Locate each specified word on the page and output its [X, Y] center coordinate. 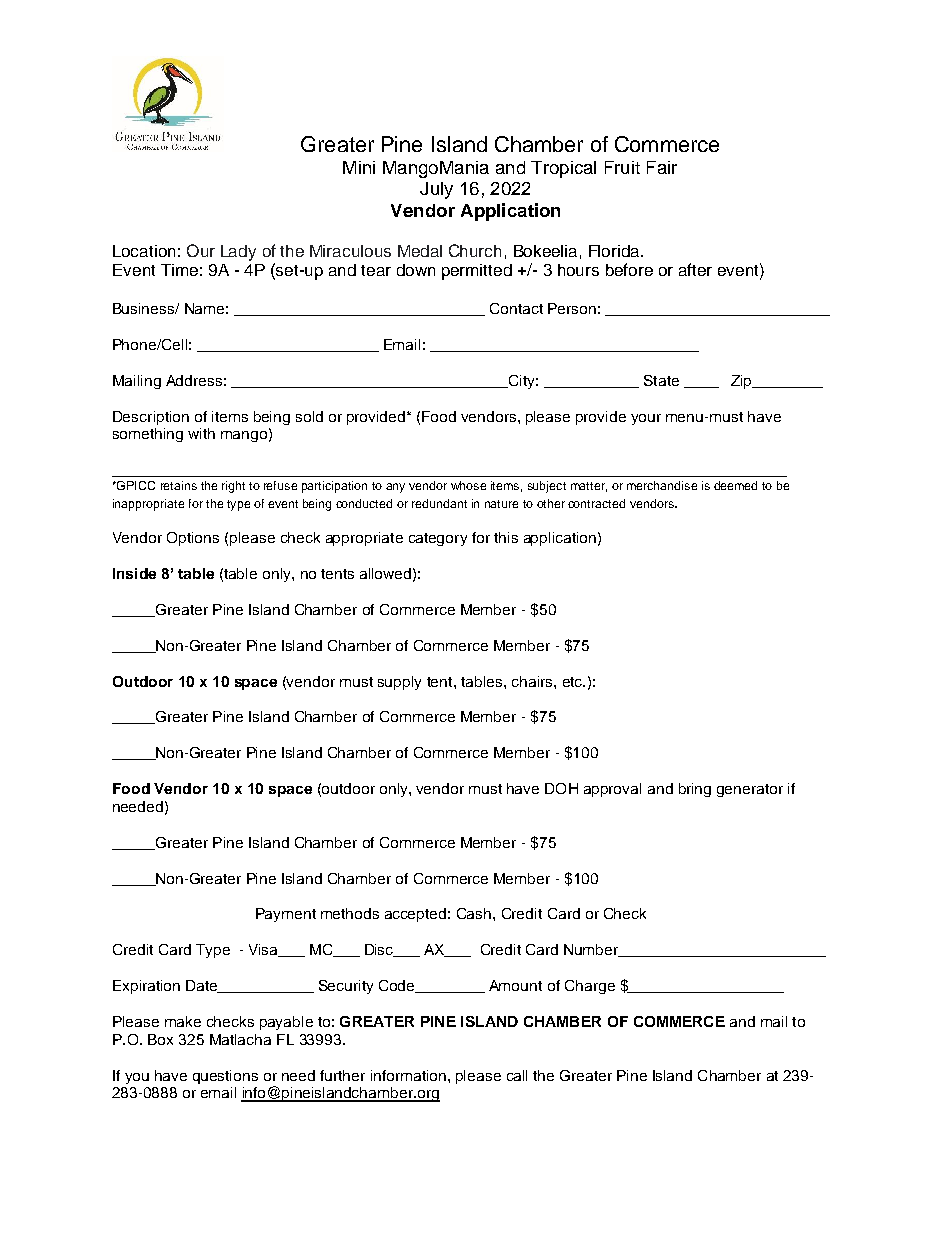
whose [468, 485]
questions [225, 1077]
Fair [662, 167]
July [436, 190]
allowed [385, 573]
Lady [238, 253]
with [201, 433]
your [646, 419]
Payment [286, 915]
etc [574, 682]
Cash [475, 913]
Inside [134, 573]
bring [695, 790]
